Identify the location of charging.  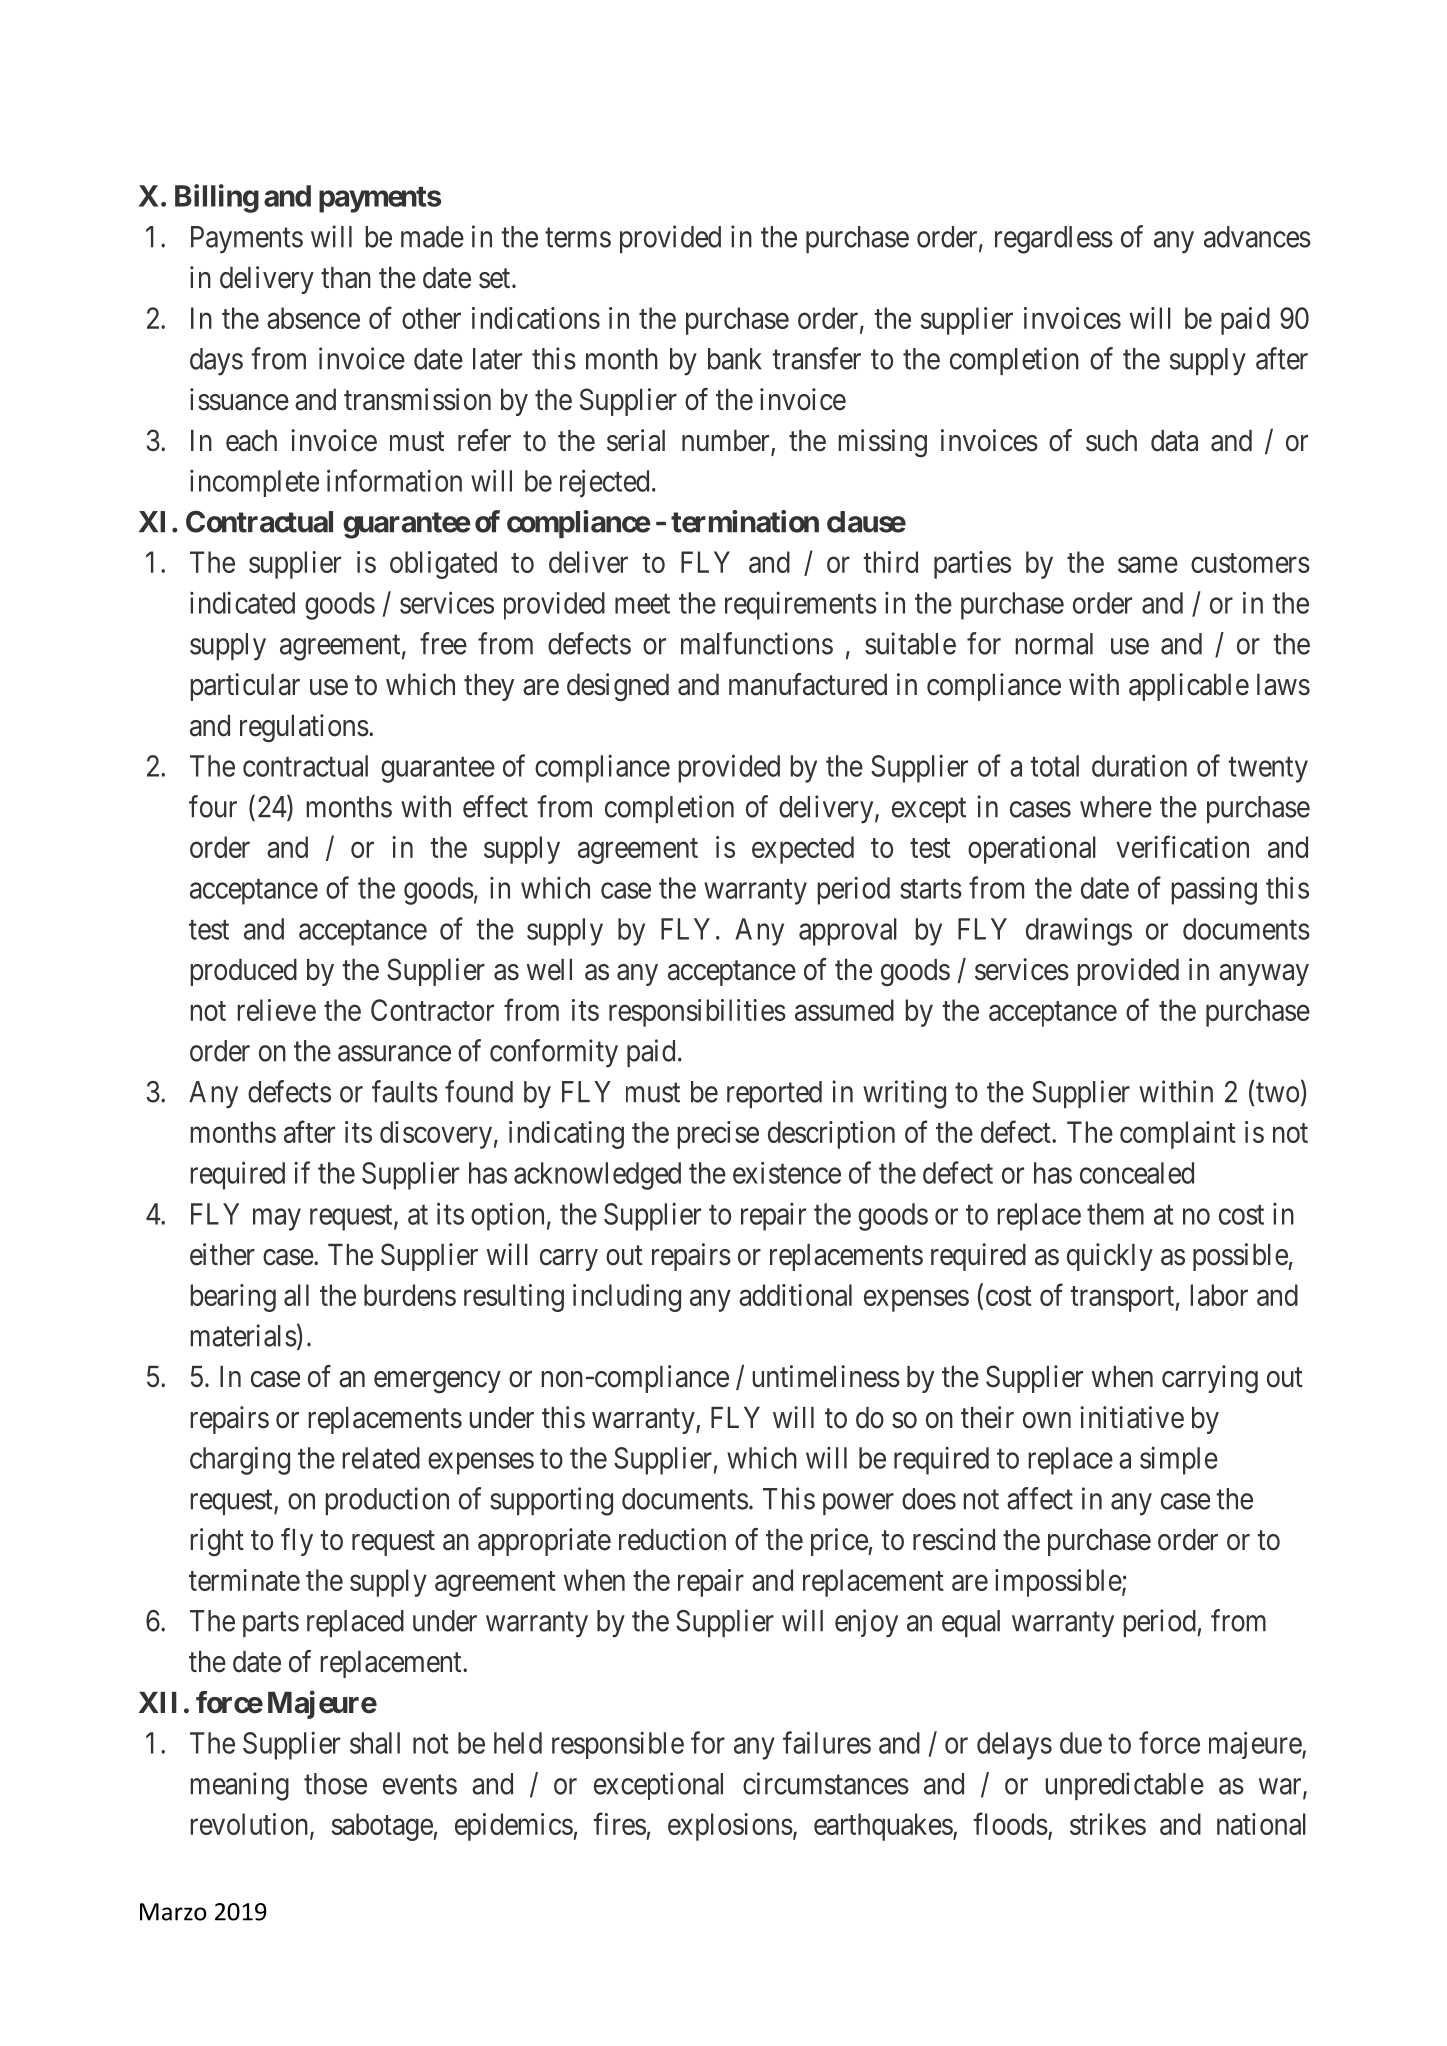
(240, 1460).
